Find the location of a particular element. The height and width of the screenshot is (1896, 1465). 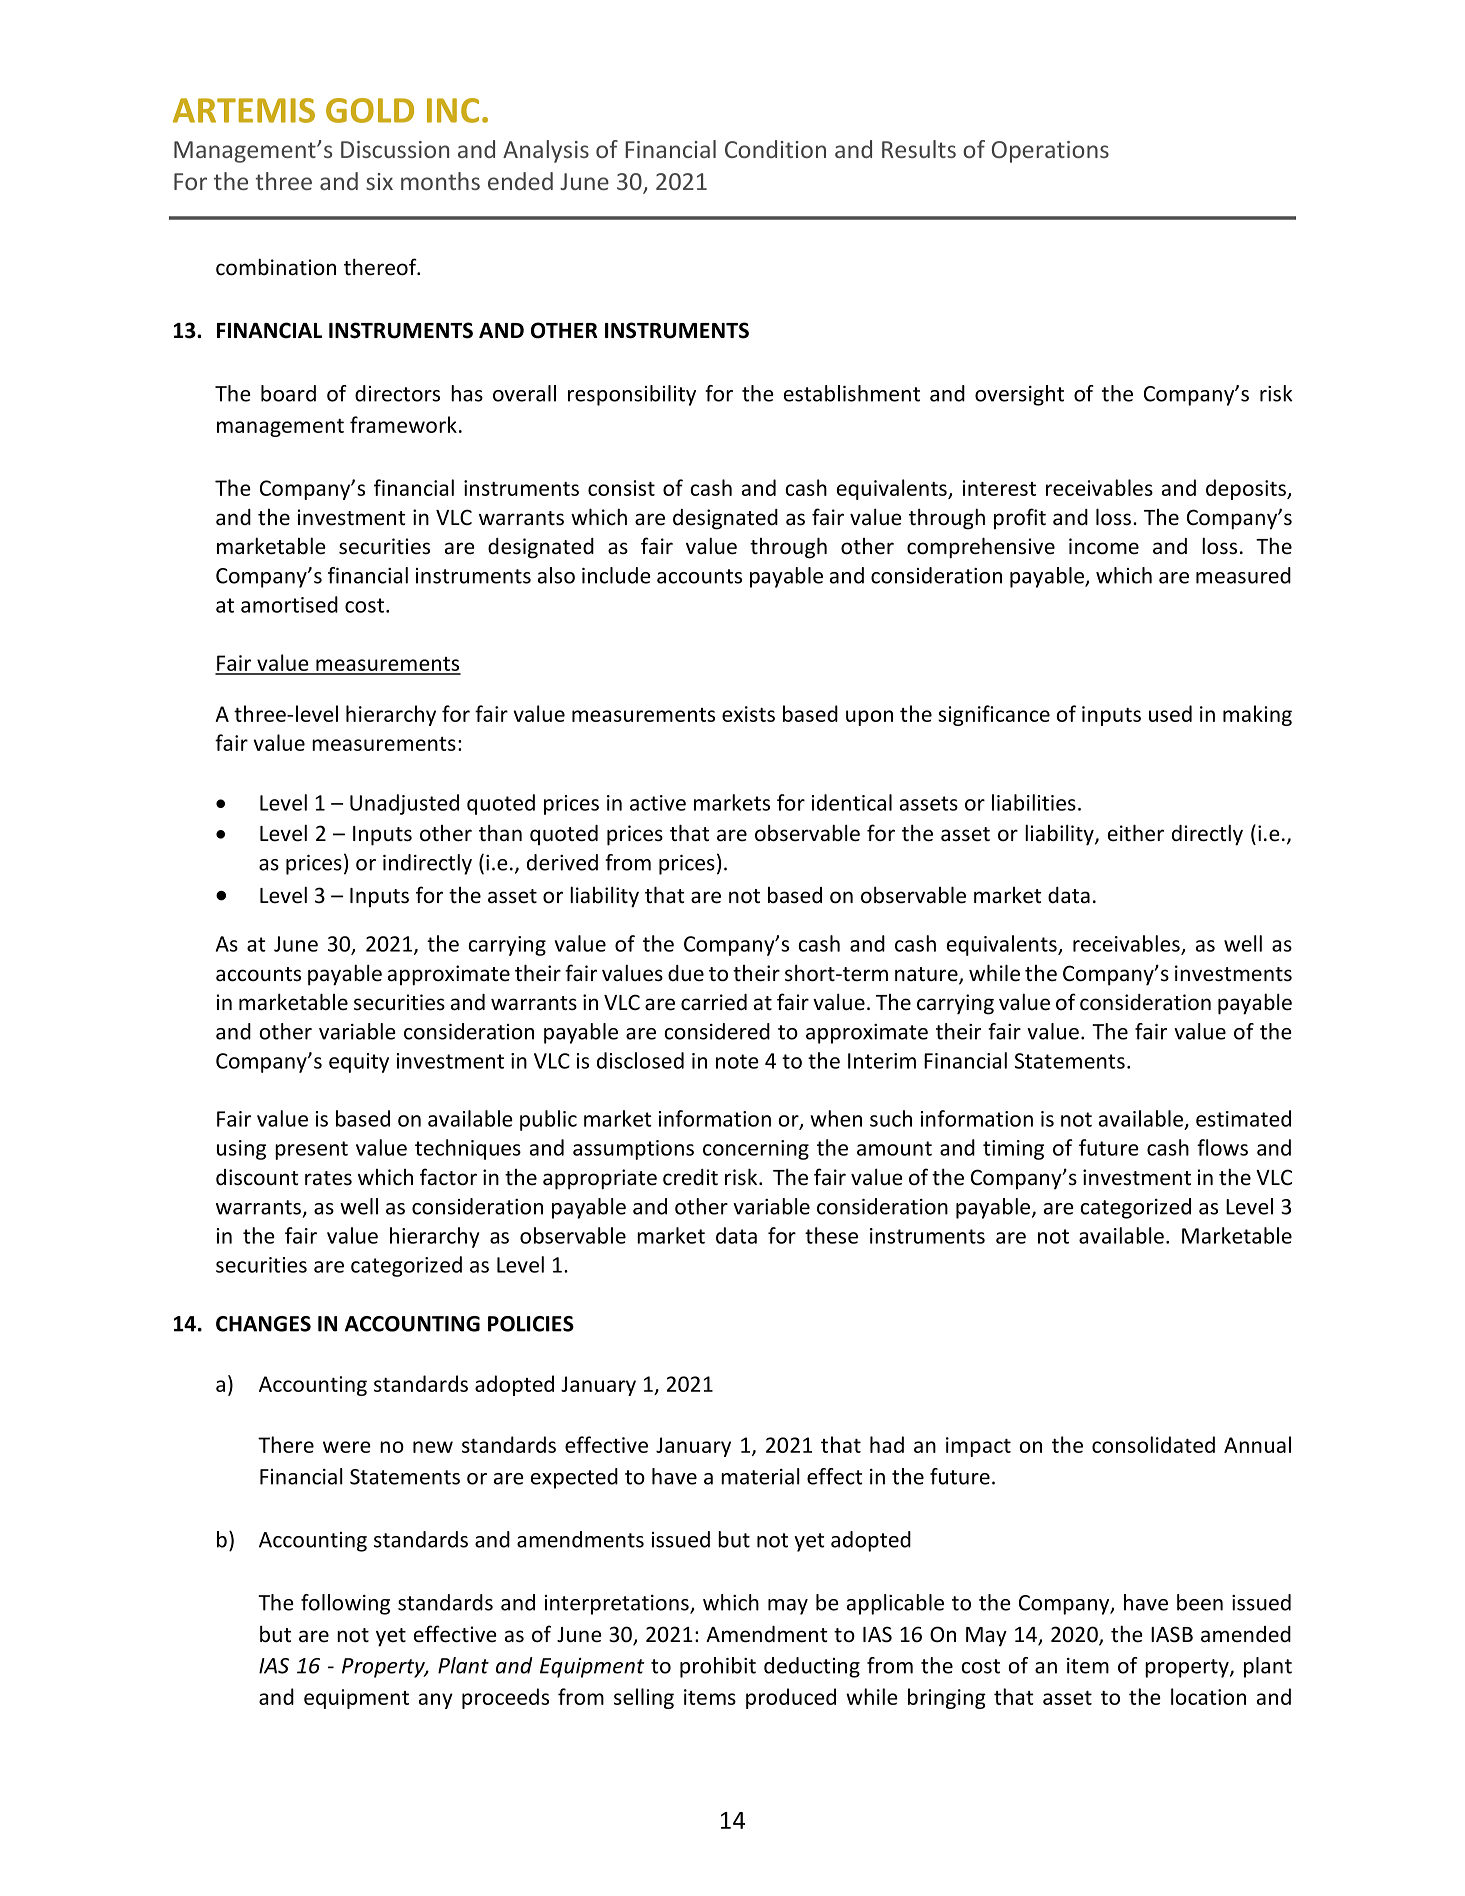

Condition is located at coordinates (775, 149).
